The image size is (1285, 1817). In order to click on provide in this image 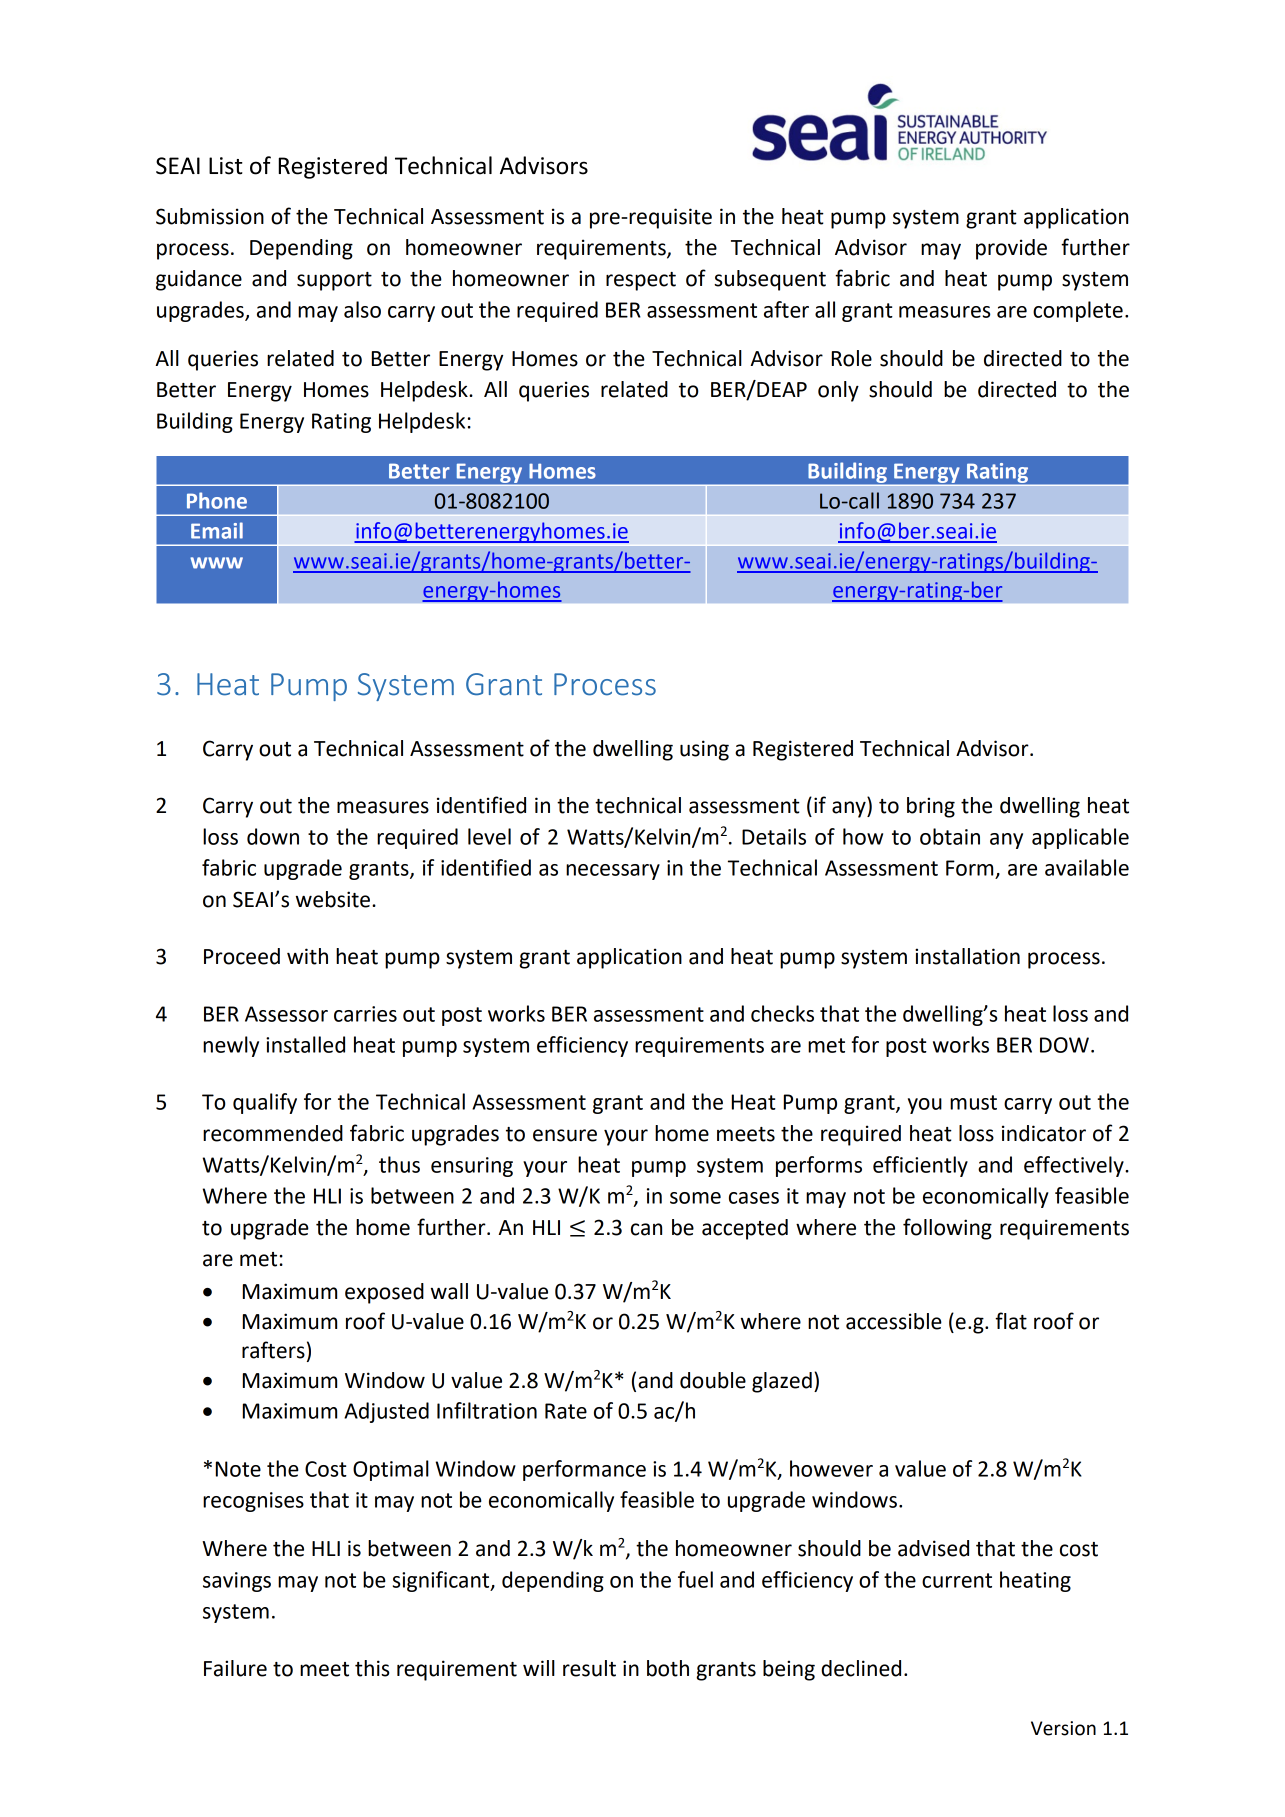, I will do `click(1011, 249)`.
